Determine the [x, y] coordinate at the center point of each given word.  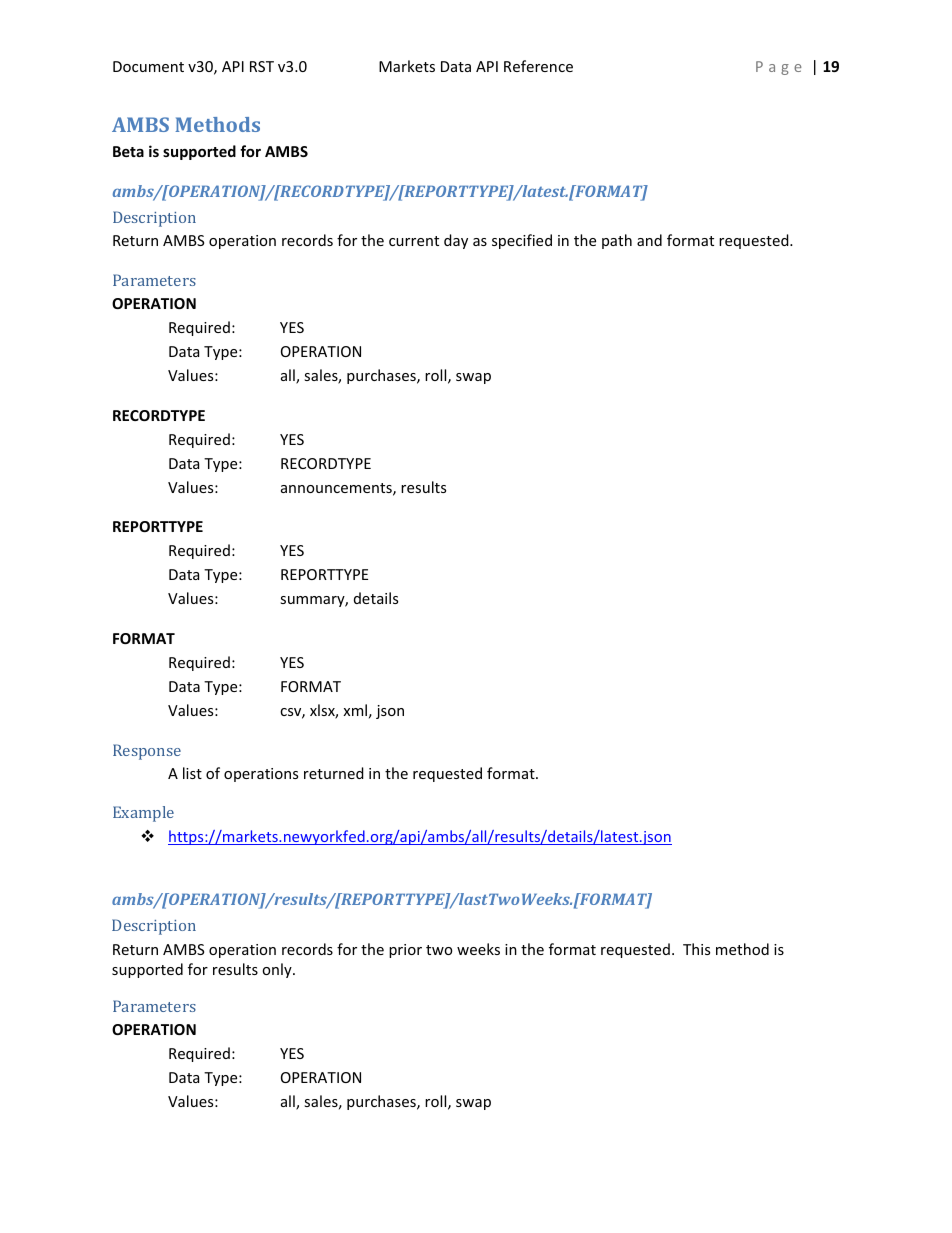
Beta [128, 151]
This [696, 949]
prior [405, 951]
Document [148, 66]
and [649, 240]
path [617, 241]
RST [262, 66]
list [192, 773]
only [278, 970]
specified [522, 241]
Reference [538, 66]
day [456, 241]
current [414, 241]
